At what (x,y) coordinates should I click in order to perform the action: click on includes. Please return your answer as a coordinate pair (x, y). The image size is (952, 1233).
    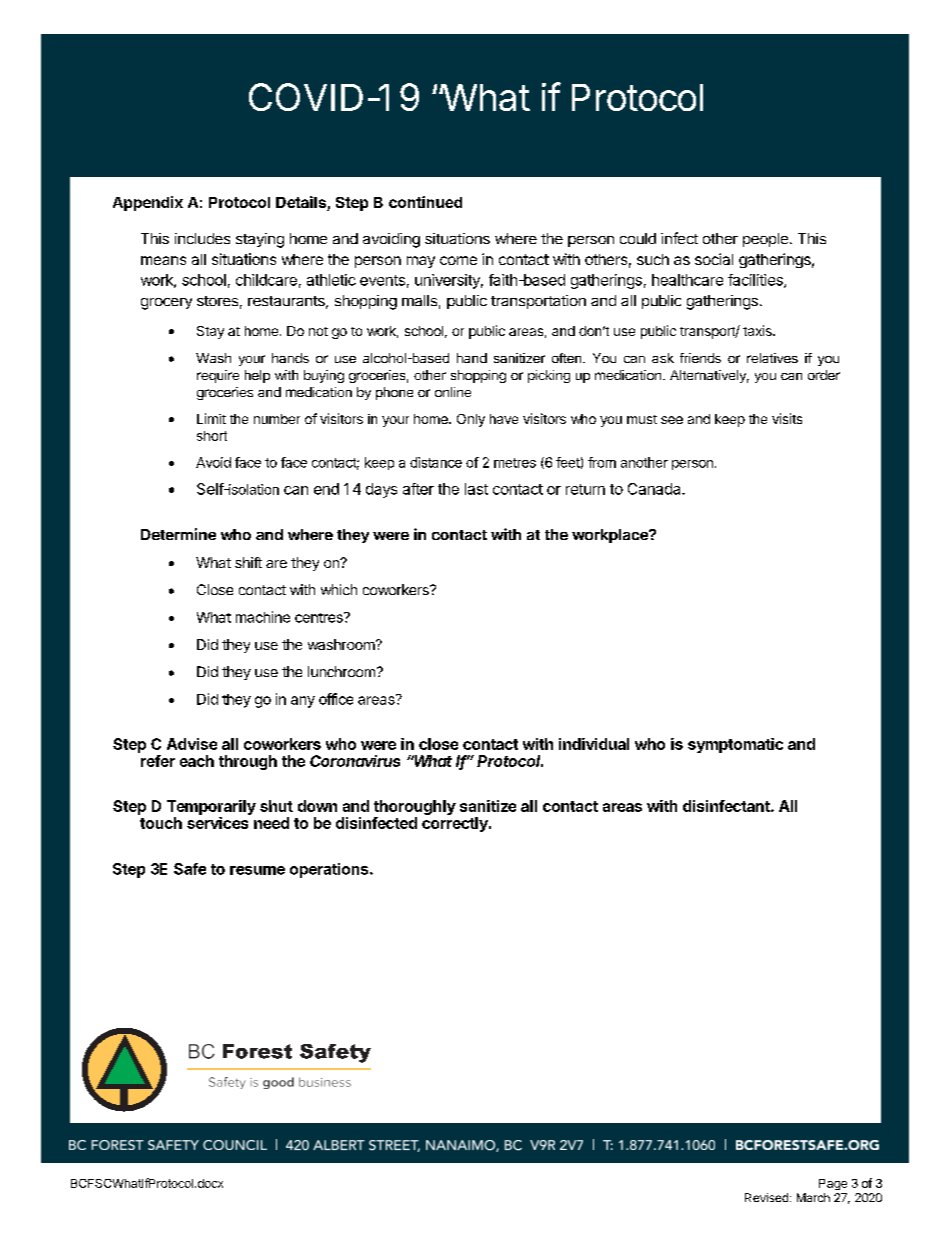
    Looking at the image, I should click on (202, 238).
